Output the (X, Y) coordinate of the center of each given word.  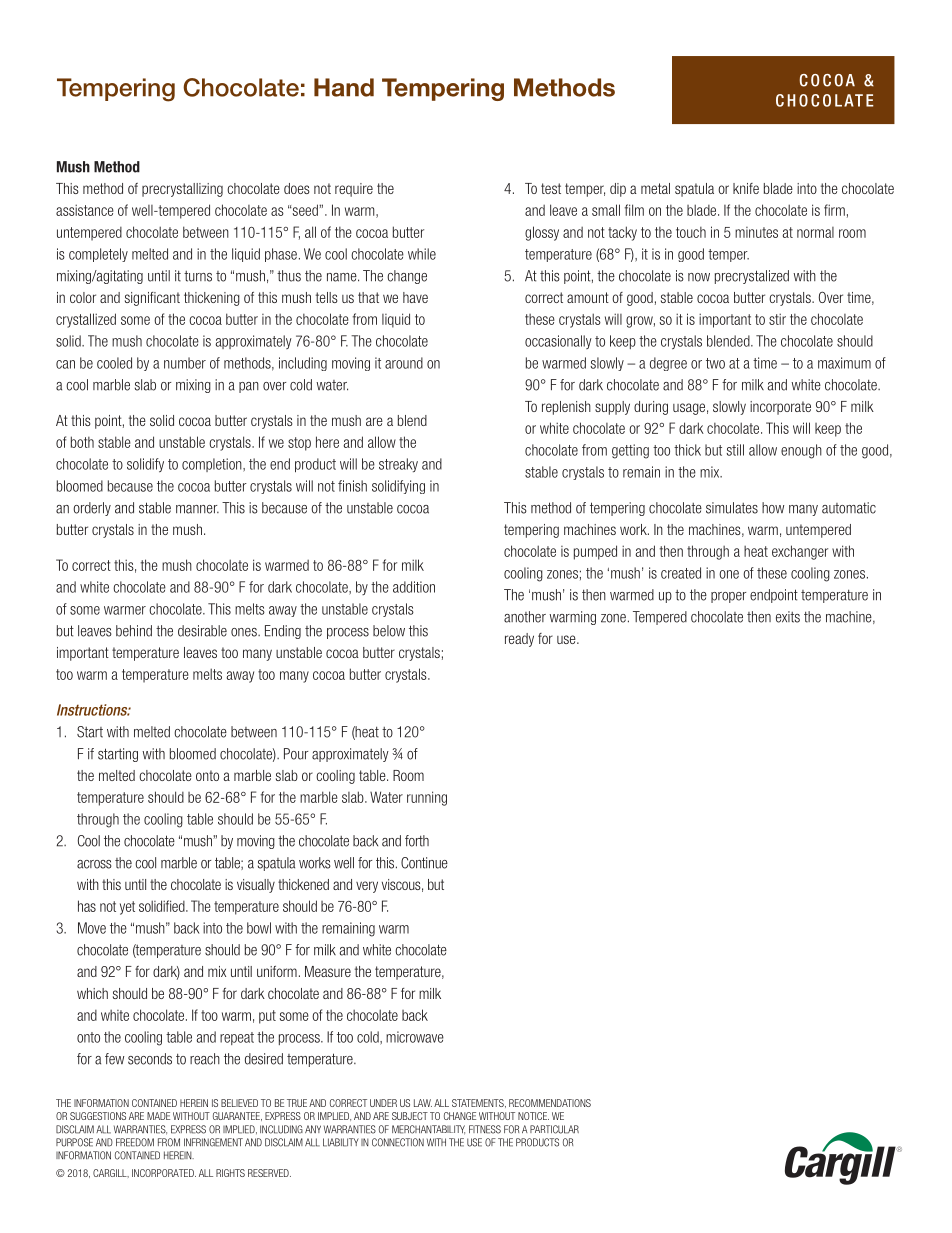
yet (127, 908)
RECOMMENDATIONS (550, 1103)
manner (197, 509)
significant (152, 299)
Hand (344, 87)
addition (414, 587)
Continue (424, 863)
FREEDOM (135, 1142)
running (427, 798)
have (415, 297)
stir (777, 319)
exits (788, 617)
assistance (85, 210)
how (773, 508)
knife (746, 188)
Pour (296, 754)
